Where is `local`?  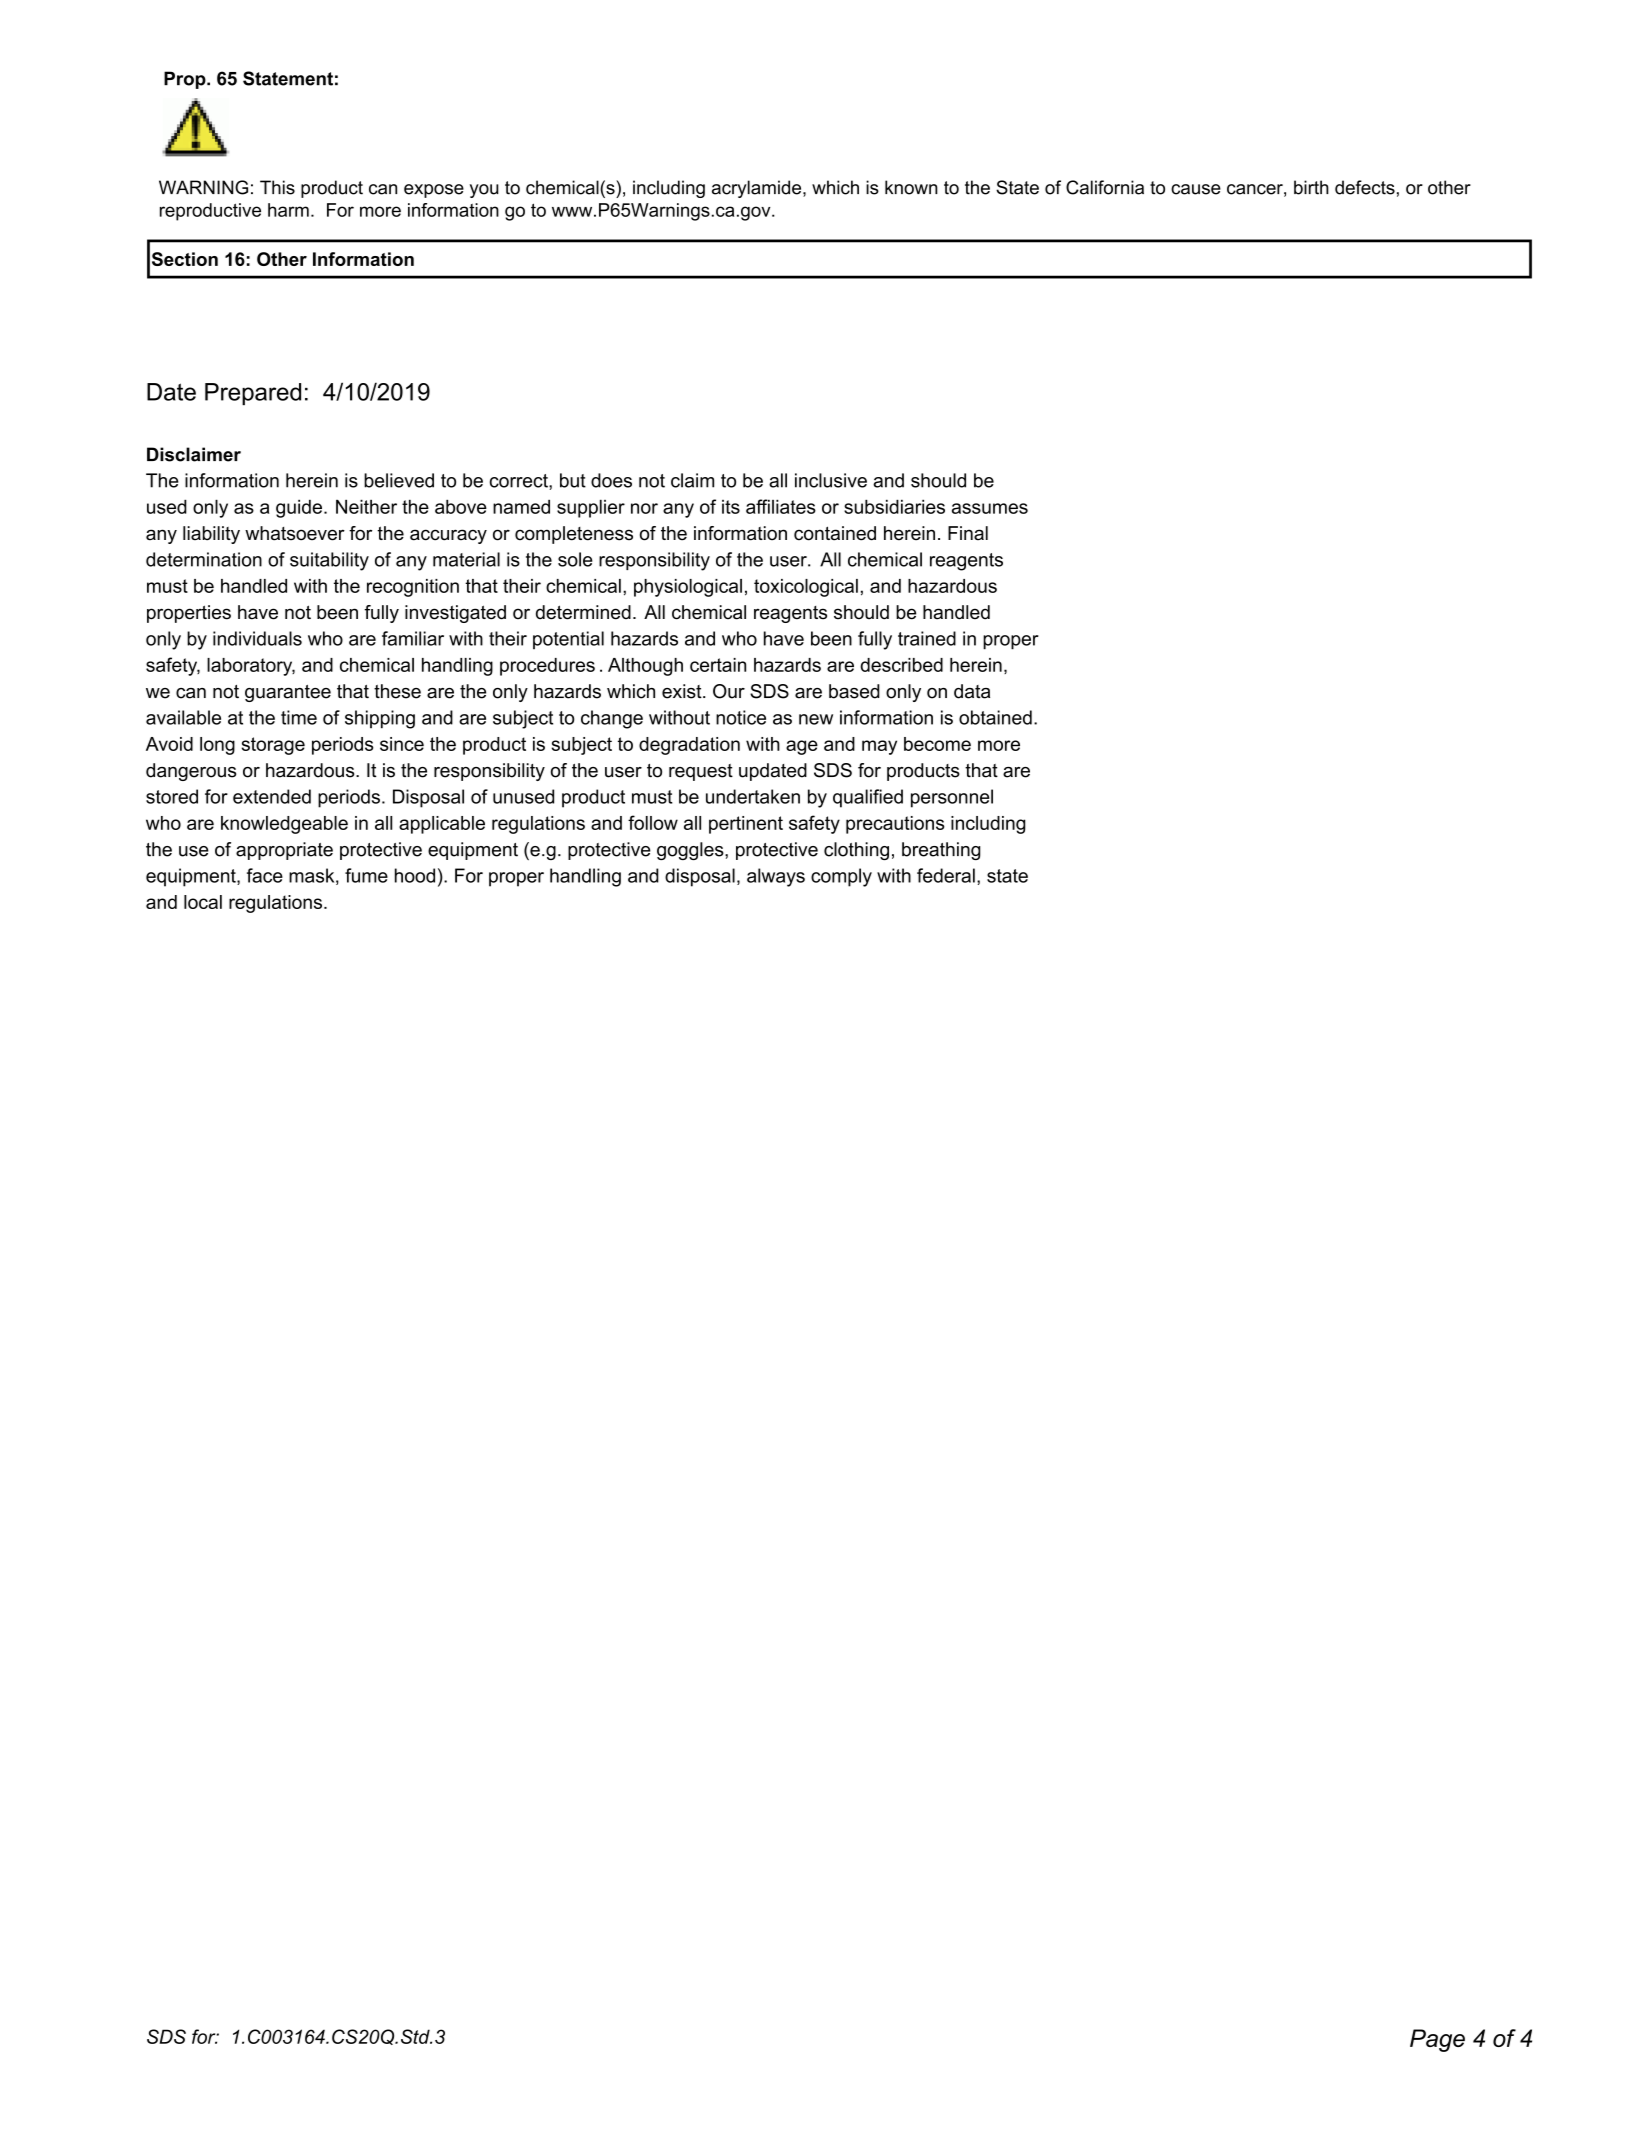
local is located at coordinates (203, 902).
